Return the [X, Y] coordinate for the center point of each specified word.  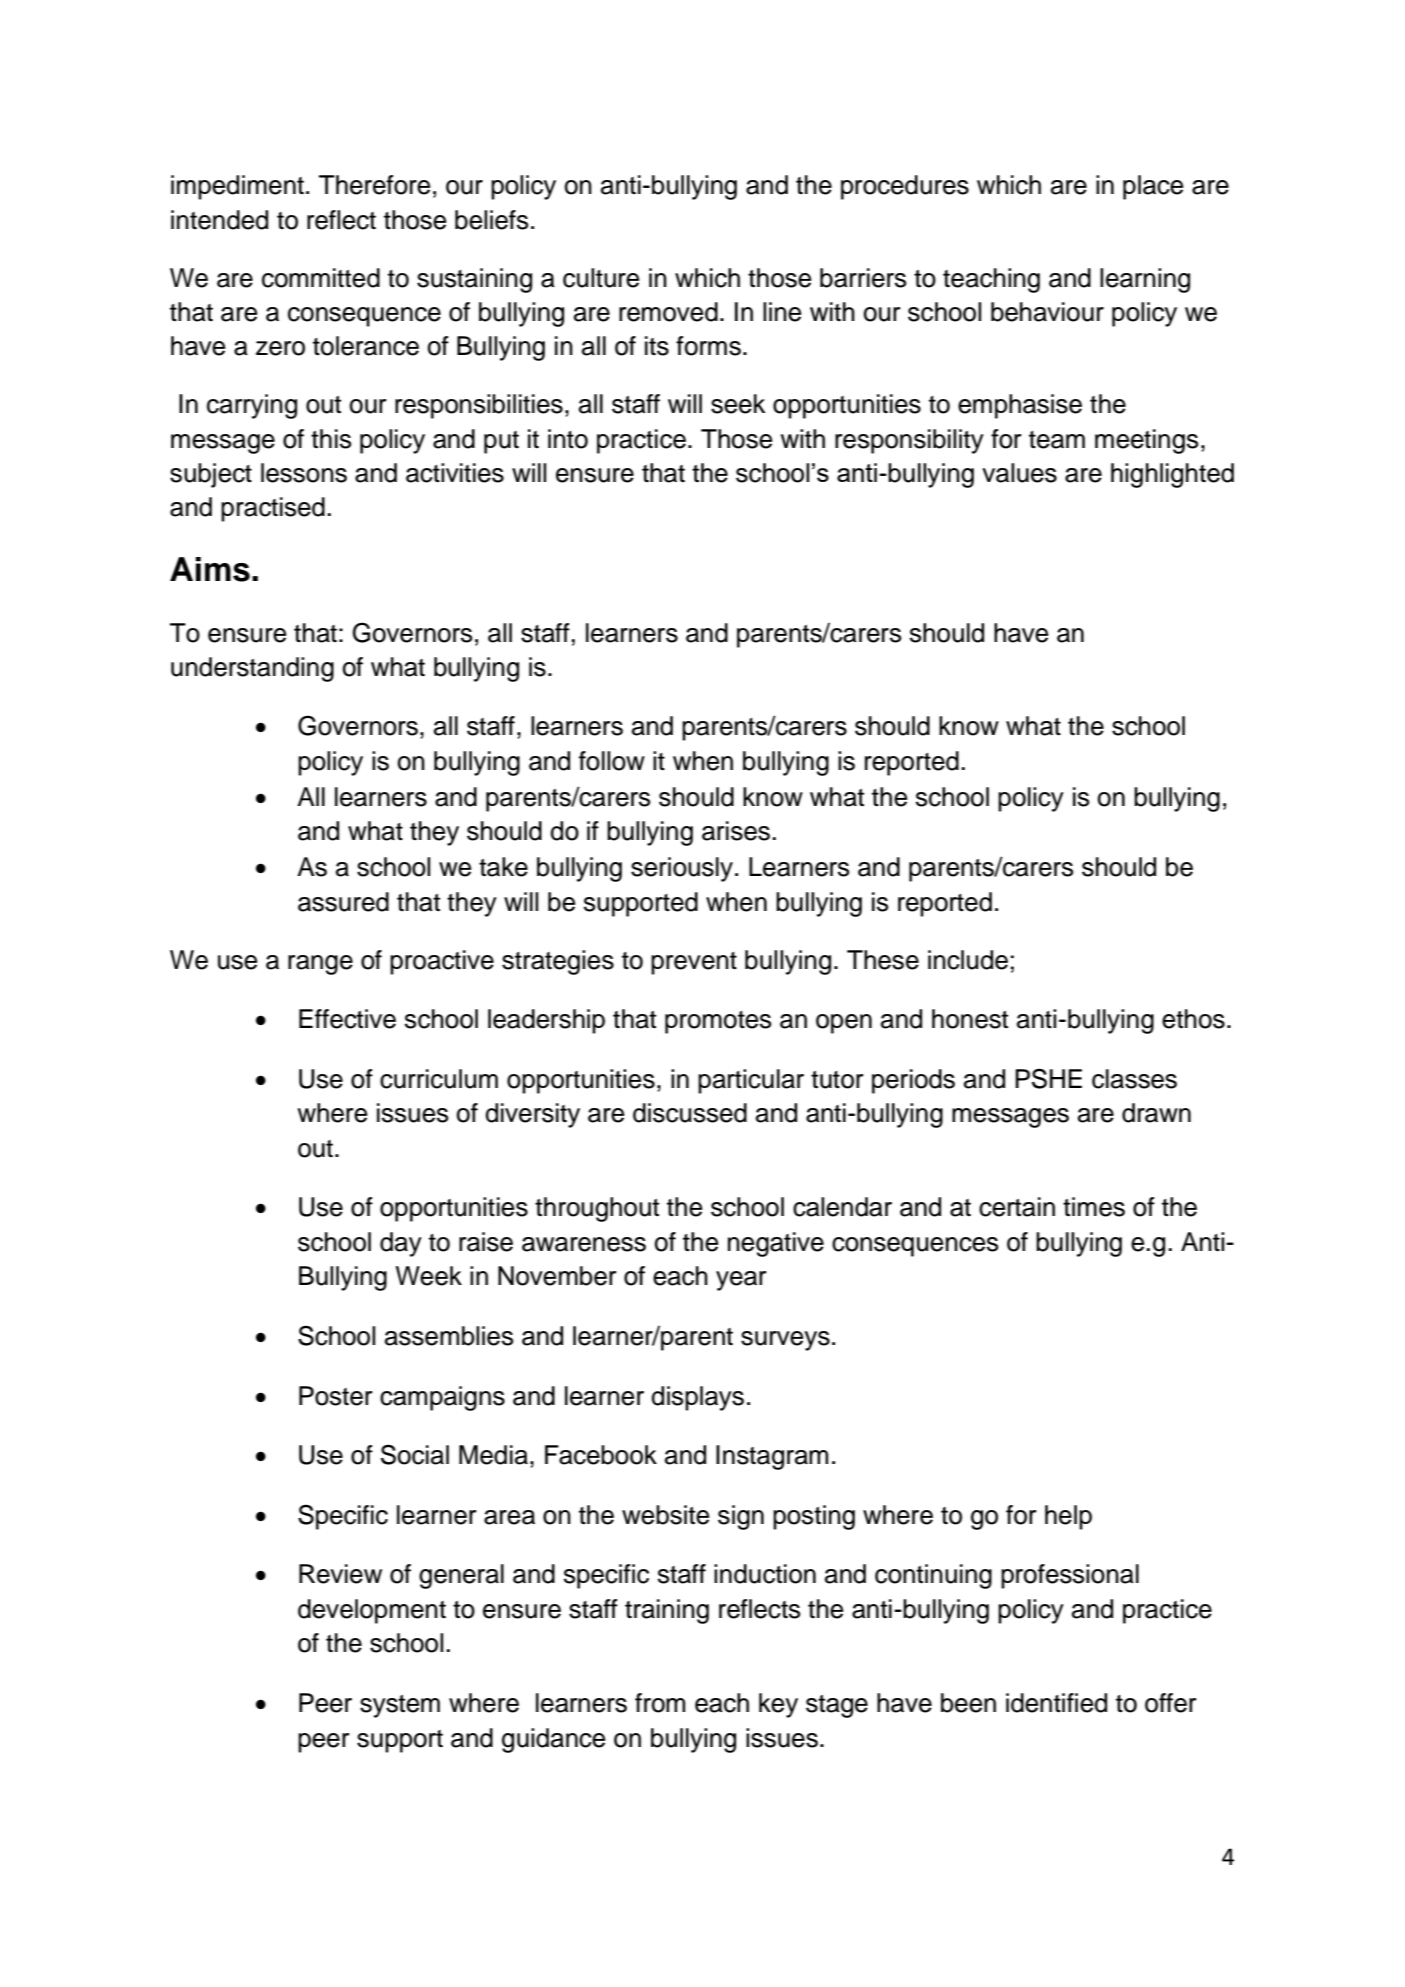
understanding [252, 669]
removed [668, 312]
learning [1145, 280]
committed [321, 278]
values [1019, 473]
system [400, 1706]
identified [1056, 1703]
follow [612, 761]
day [401, 1244]
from [660, 1703]
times [1094, 1207]
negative [776, 1244]
